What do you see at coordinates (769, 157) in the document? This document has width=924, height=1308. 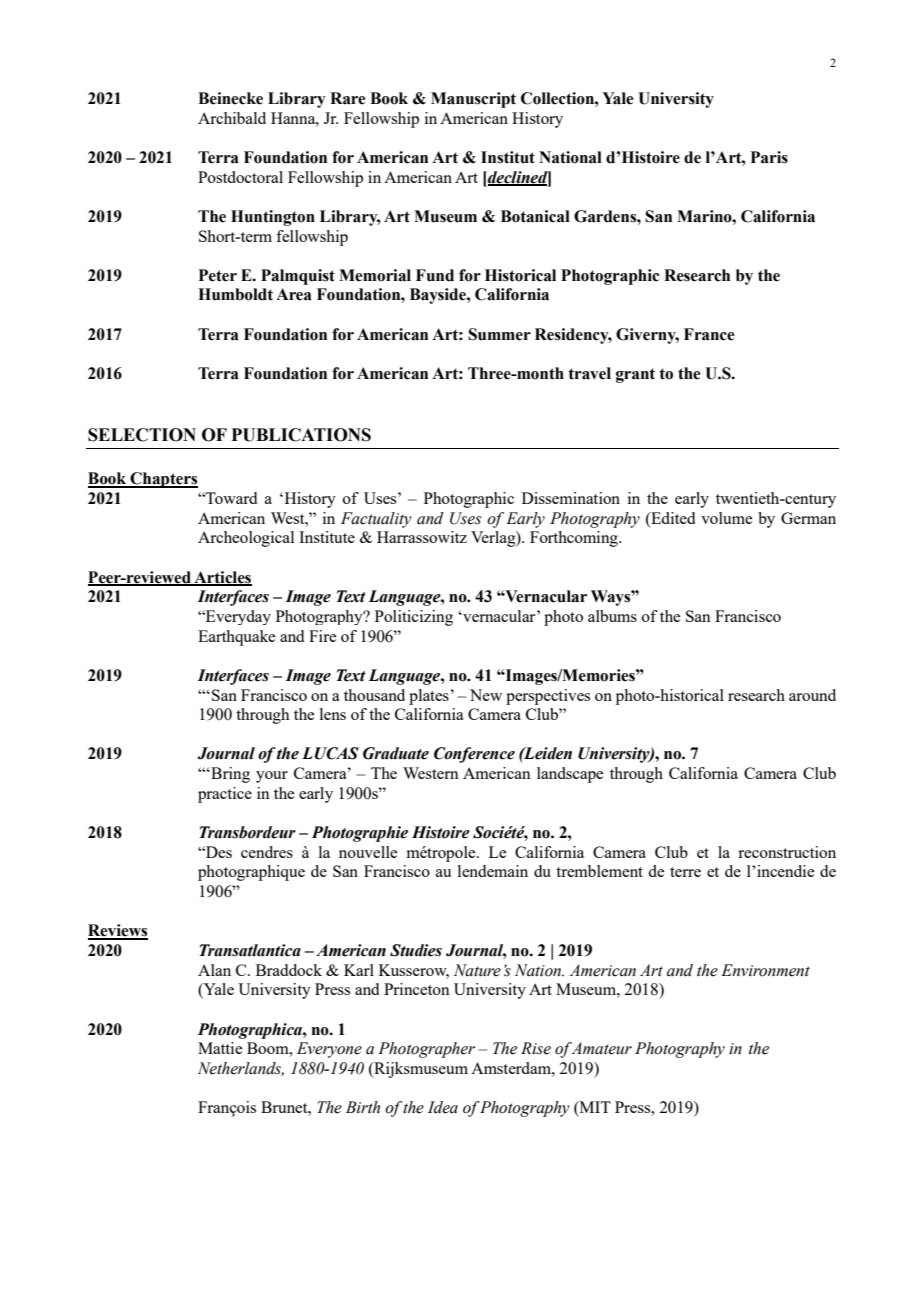 I see `Paris` at bounding box center [769, 157].
